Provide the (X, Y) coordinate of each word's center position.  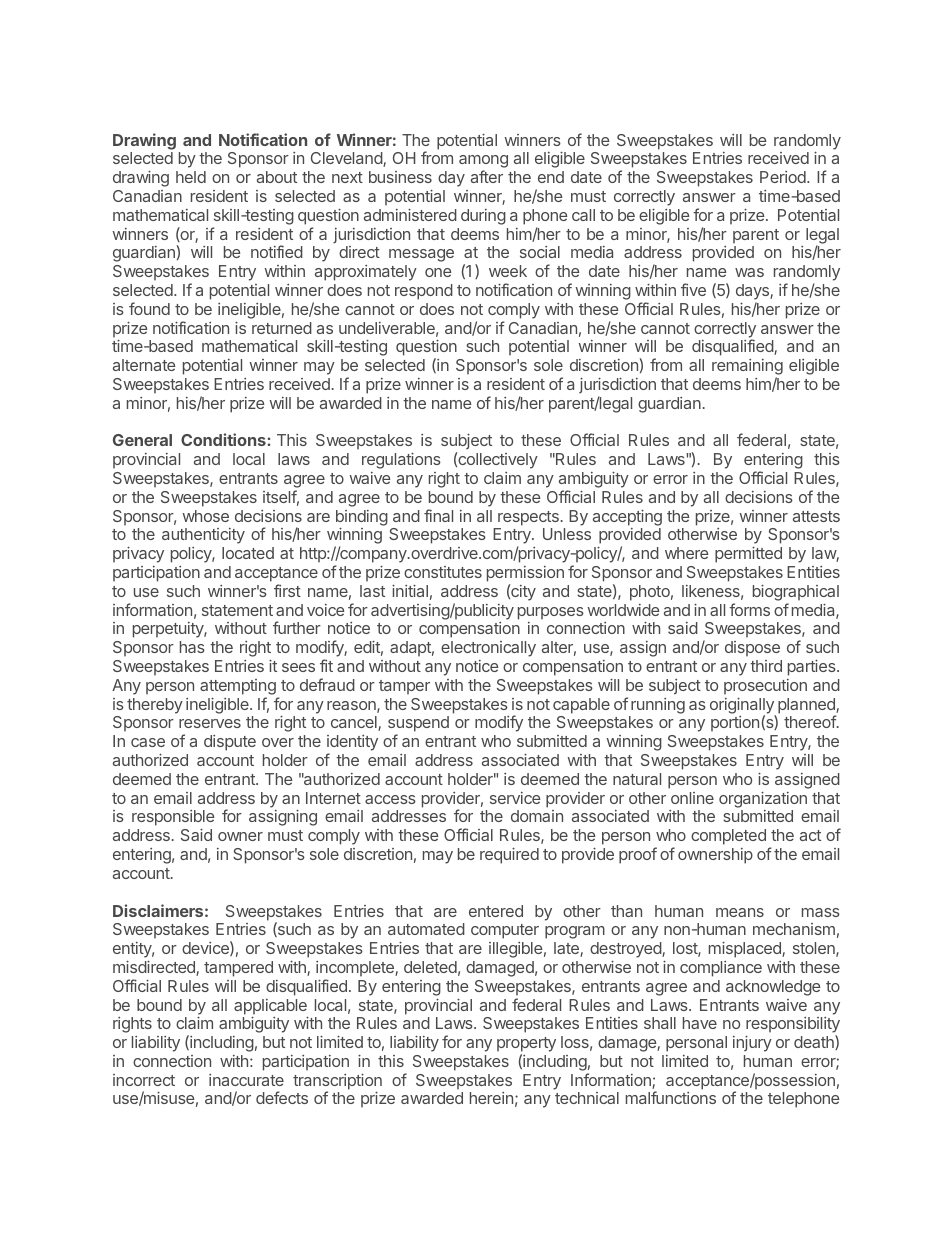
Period (784, 177)
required (509, 856)
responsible (173, 818)
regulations (401, 461)
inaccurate (246, 1080)
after (487, 176)
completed (728, 837)
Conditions (223, 439)
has (192, 647)
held (191, 177)
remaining (747, 368)
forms (749, 609)
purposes (551, 613)
